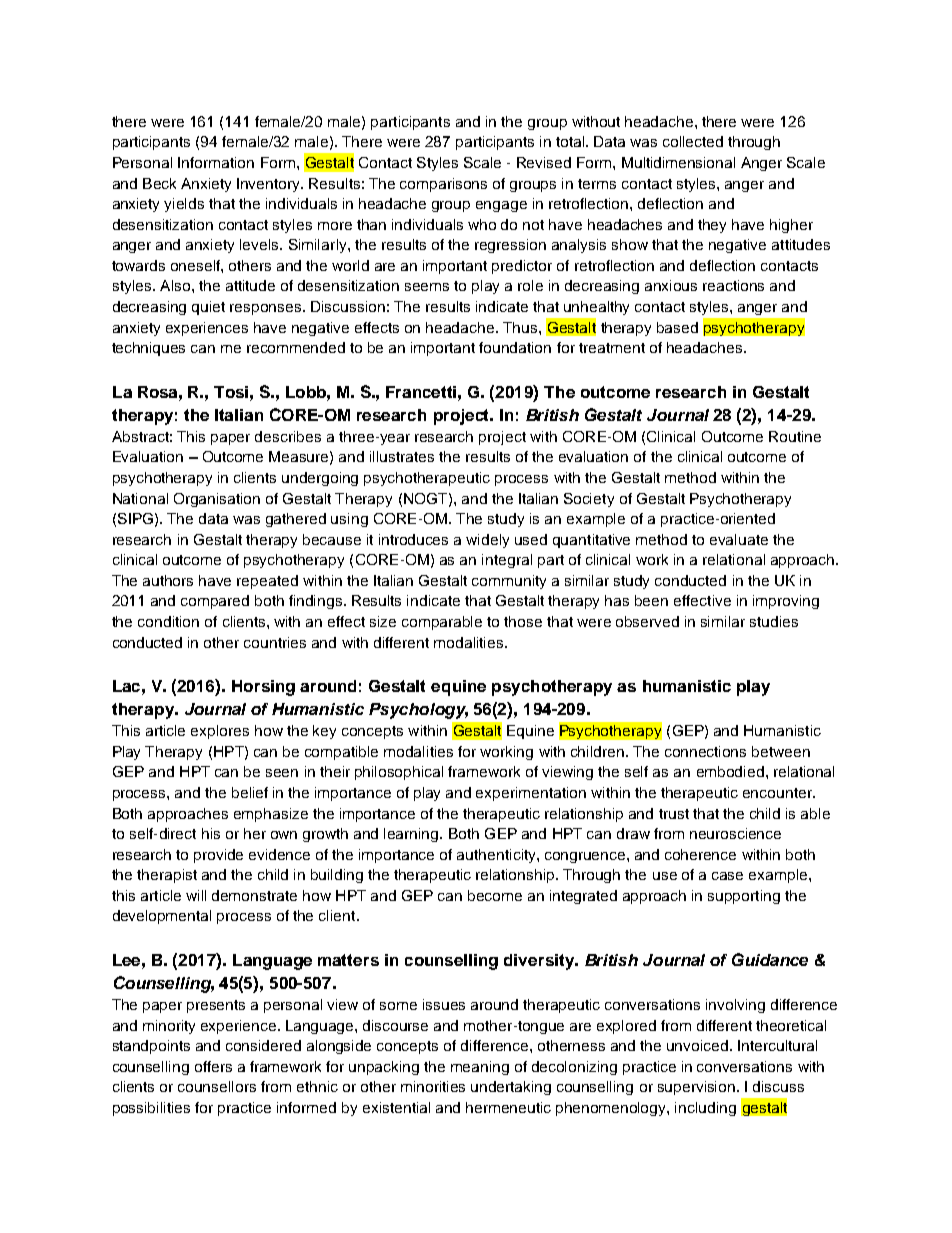  I want to click on comparisons, so click(443, 185).
